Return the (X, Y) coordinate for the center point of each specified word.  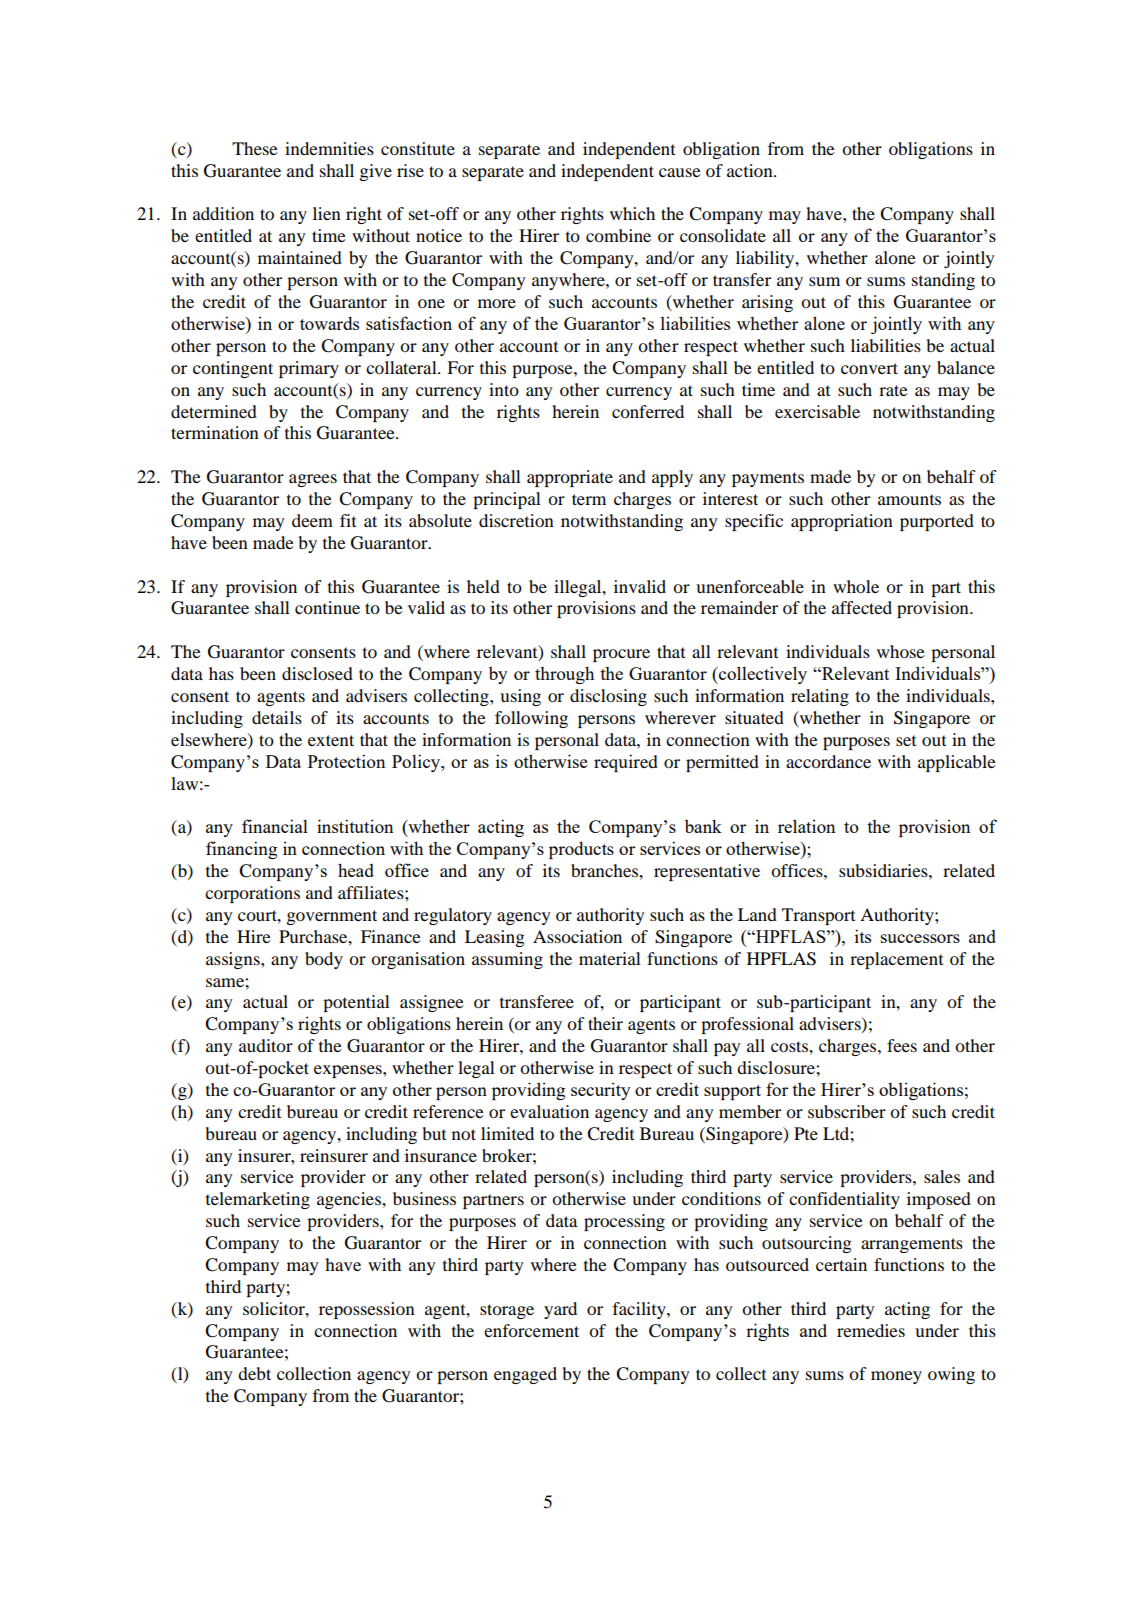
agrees (313, 480)
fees (902, 1045)
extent (331, 740)
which (632, 213)
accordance (828, 761)
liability (766, 259)
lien (327, 213)
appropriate (570, 478)
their (605, 1023)
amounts (909, 499)
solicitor (275, 1308)
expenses (349, 1071)
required (626, 763)
